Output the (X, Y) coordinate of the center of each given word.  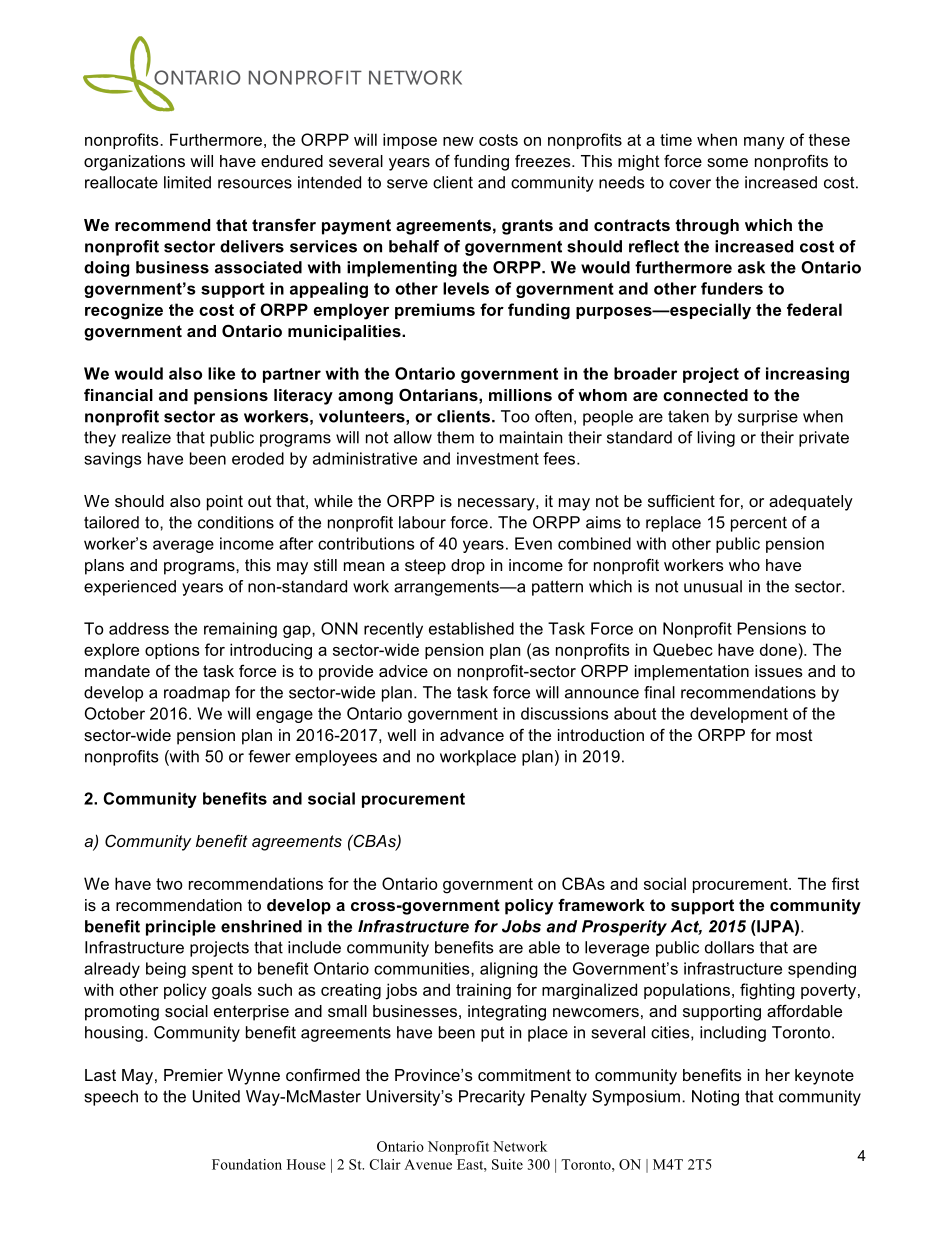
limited (187, 182)
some (727, 162)
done (778, 649)
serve (407, 184)
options (172, 651)
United (216, 1096)
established (471, 628)
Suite (507, 1164)
